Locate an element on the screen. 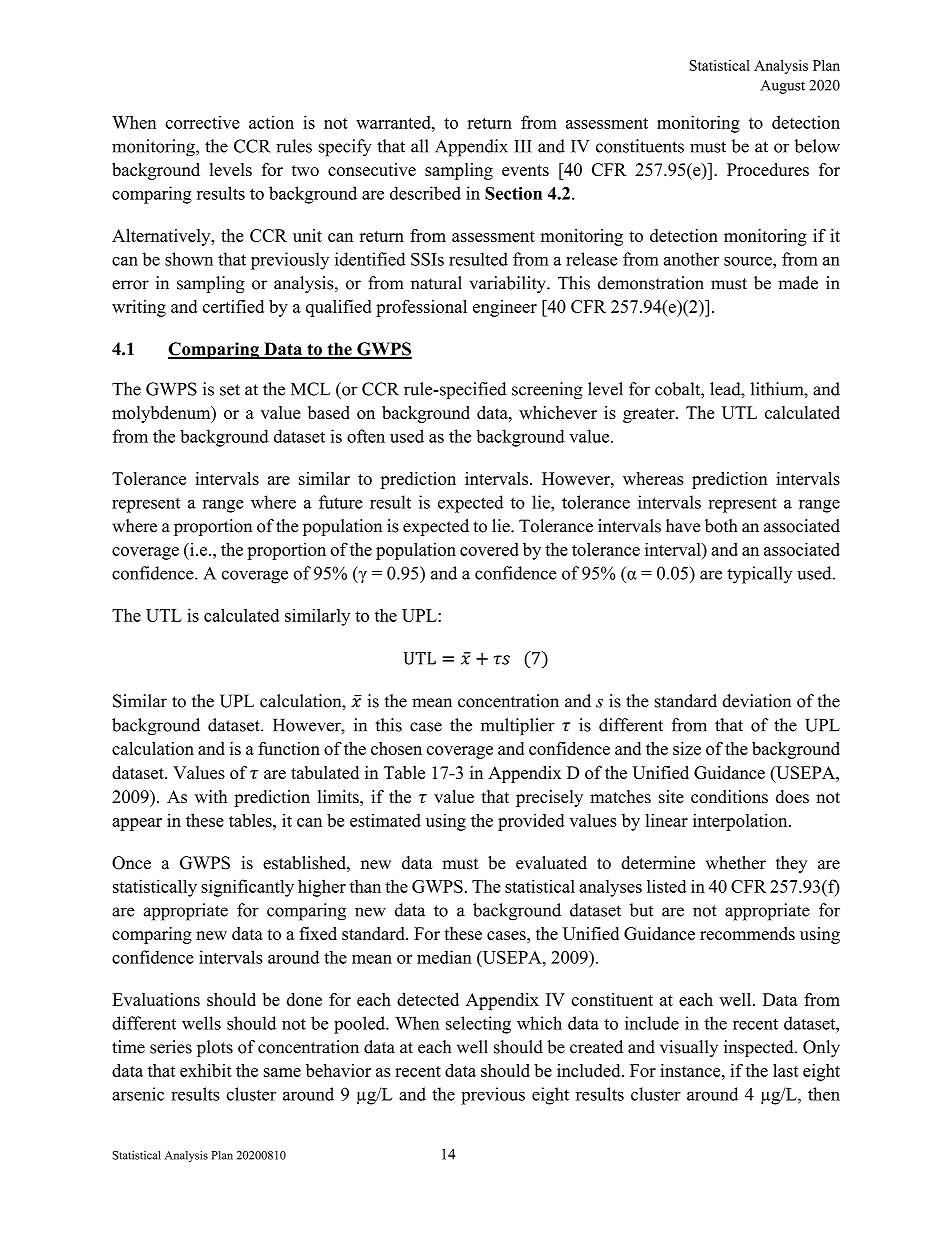  III is located at coordinates (523, 146).
